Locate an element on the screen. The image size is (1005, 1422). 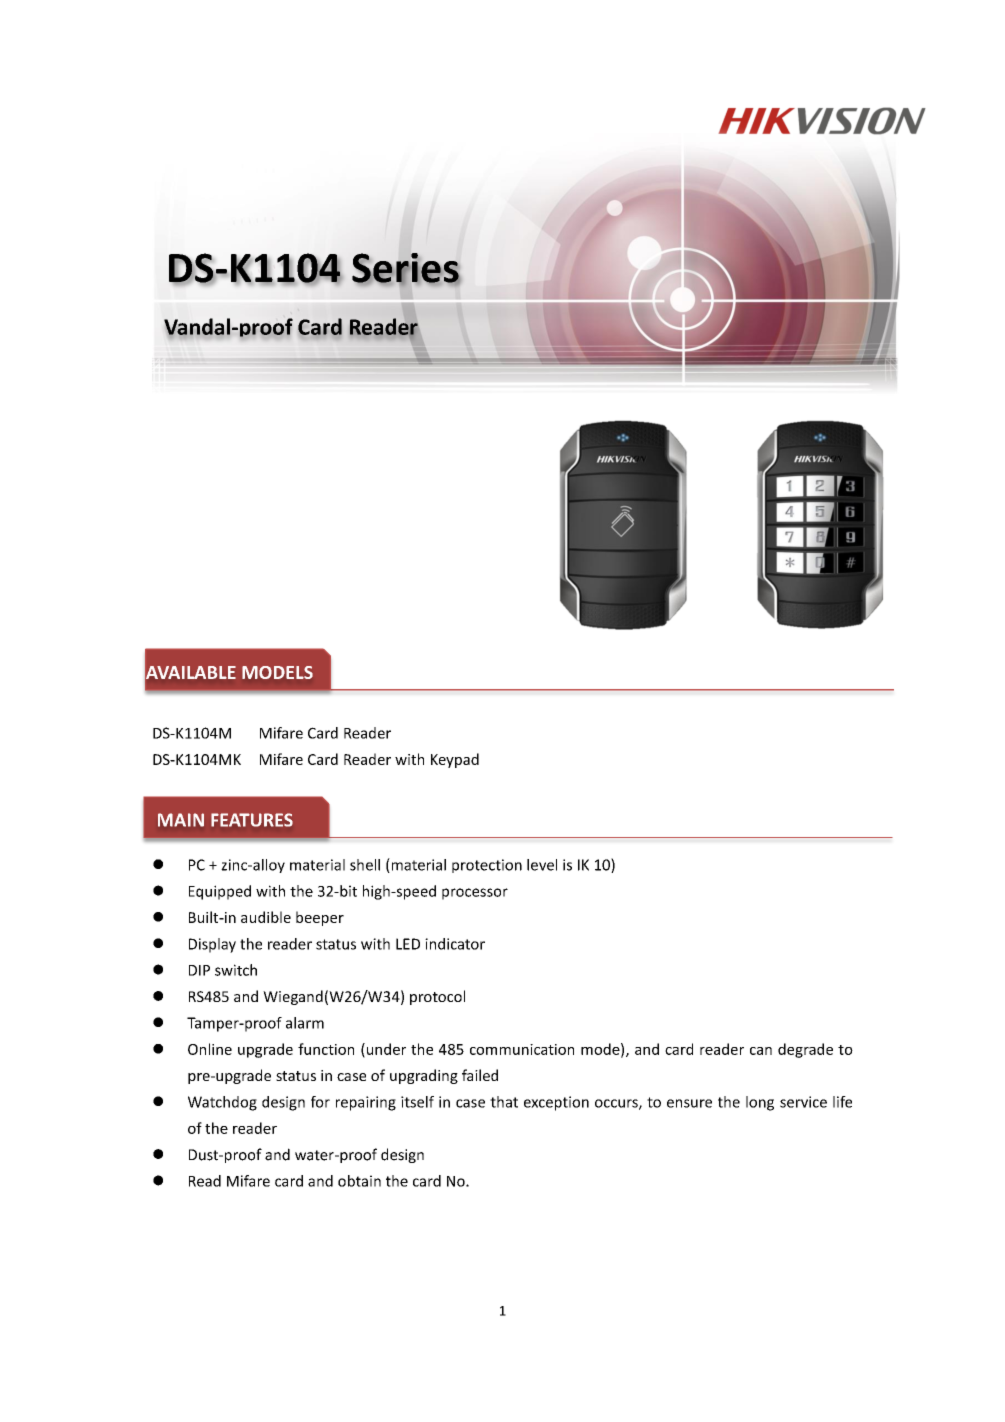
level is located at coordinates (542, 865).
